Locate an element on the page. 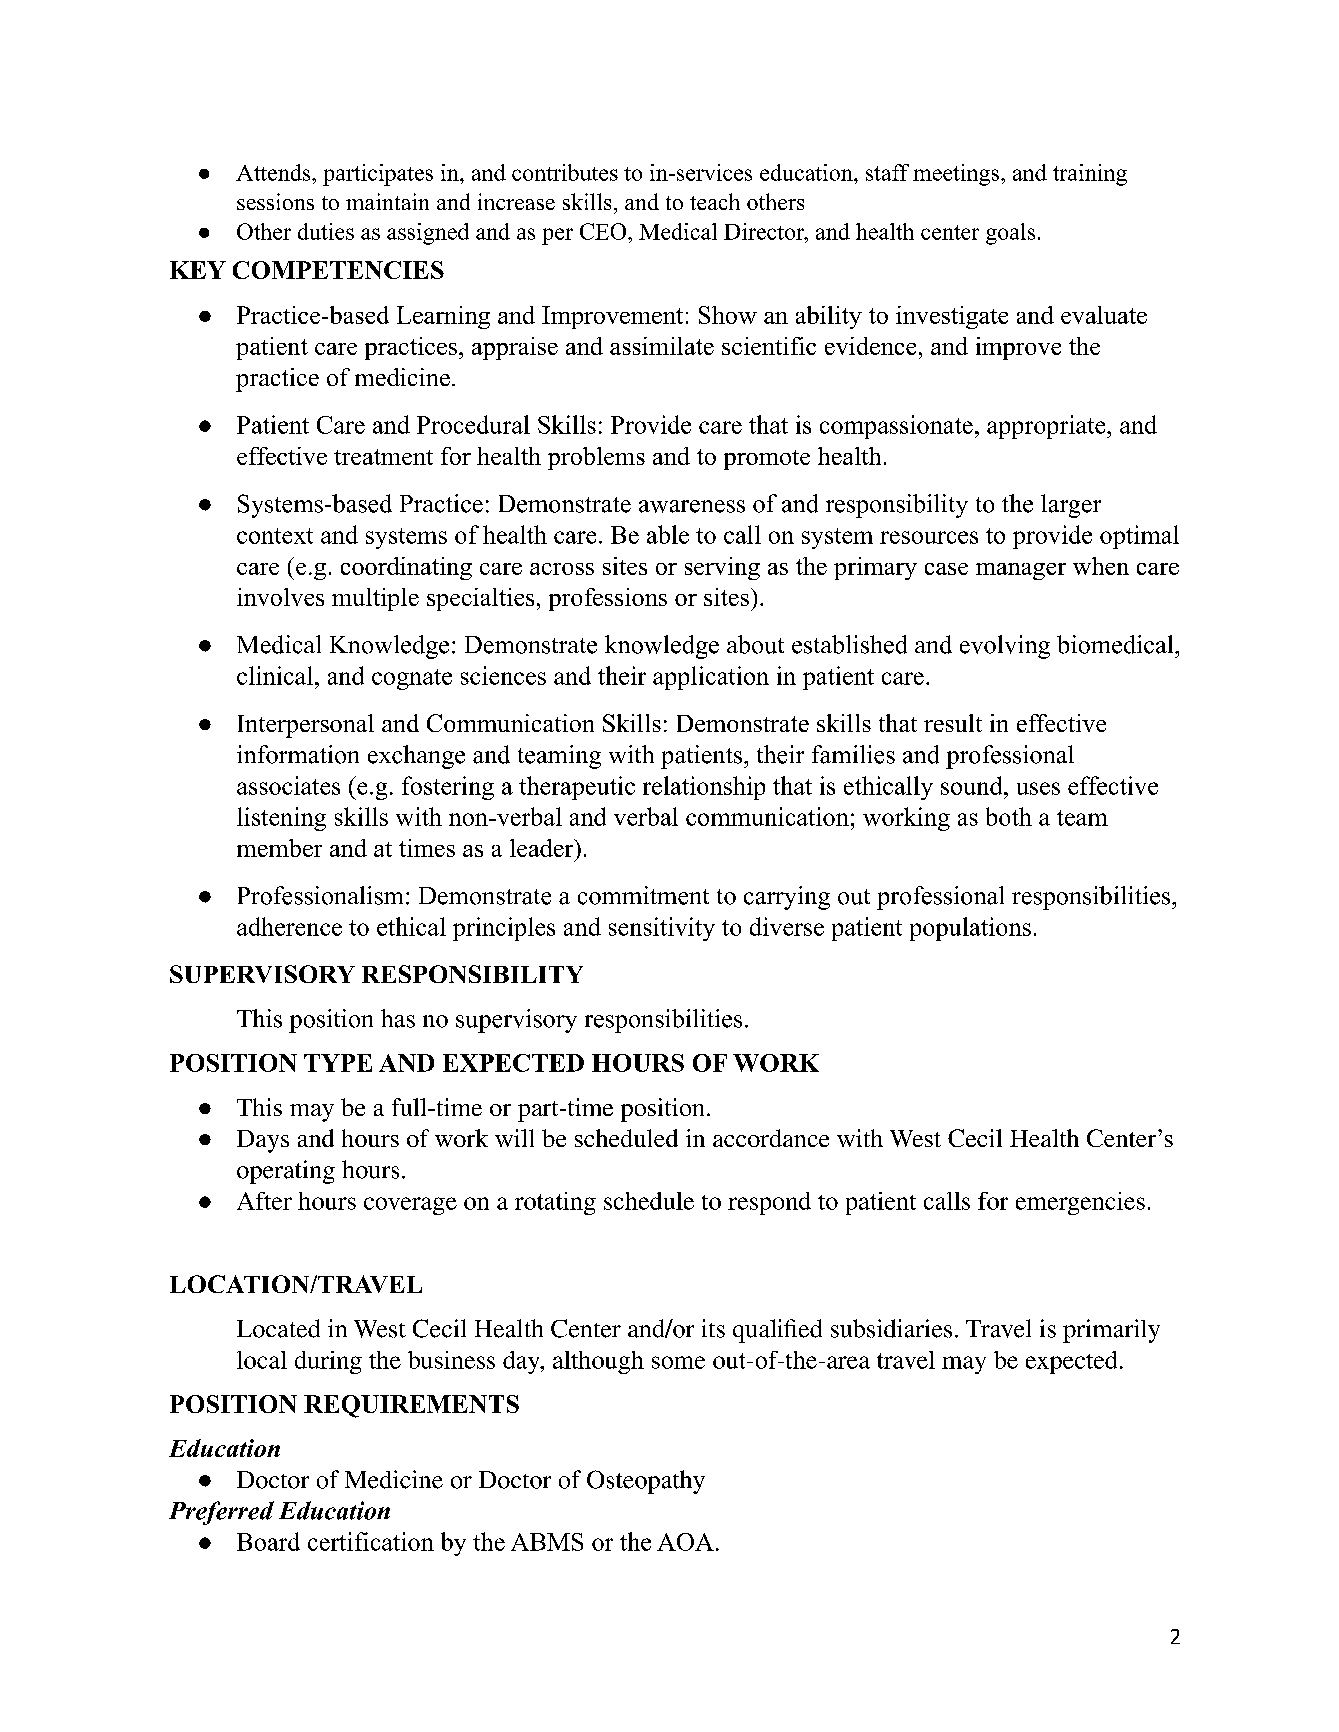 The height and width of the page is (1732, 1339). member is located at coordinates (279, 848).
